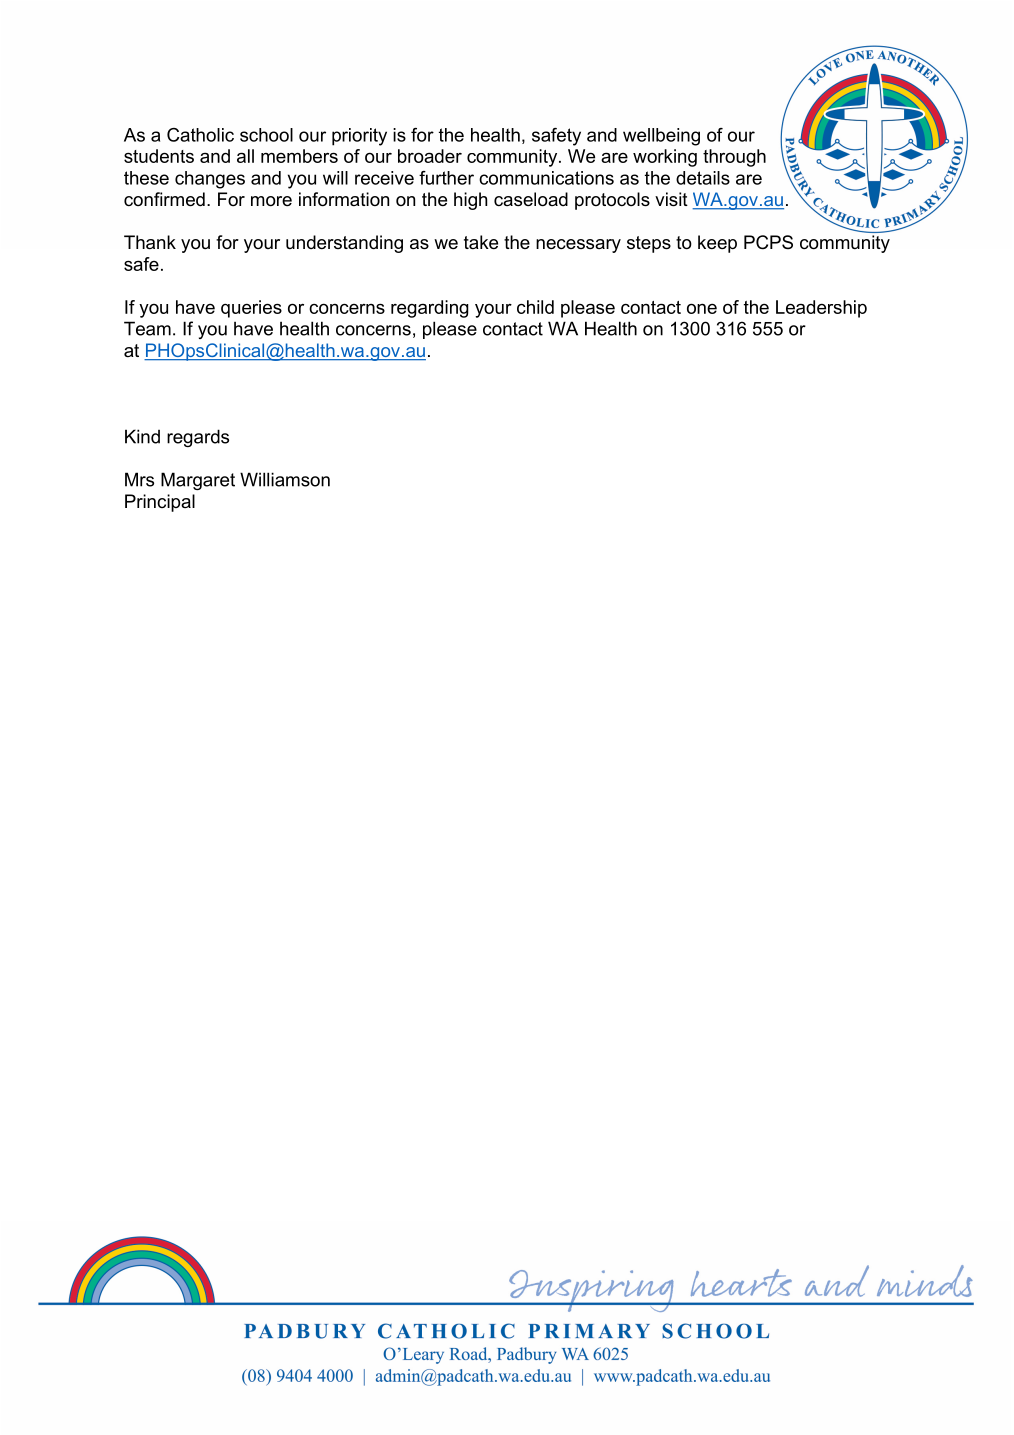  I want to click on one, so click(702, 308).
